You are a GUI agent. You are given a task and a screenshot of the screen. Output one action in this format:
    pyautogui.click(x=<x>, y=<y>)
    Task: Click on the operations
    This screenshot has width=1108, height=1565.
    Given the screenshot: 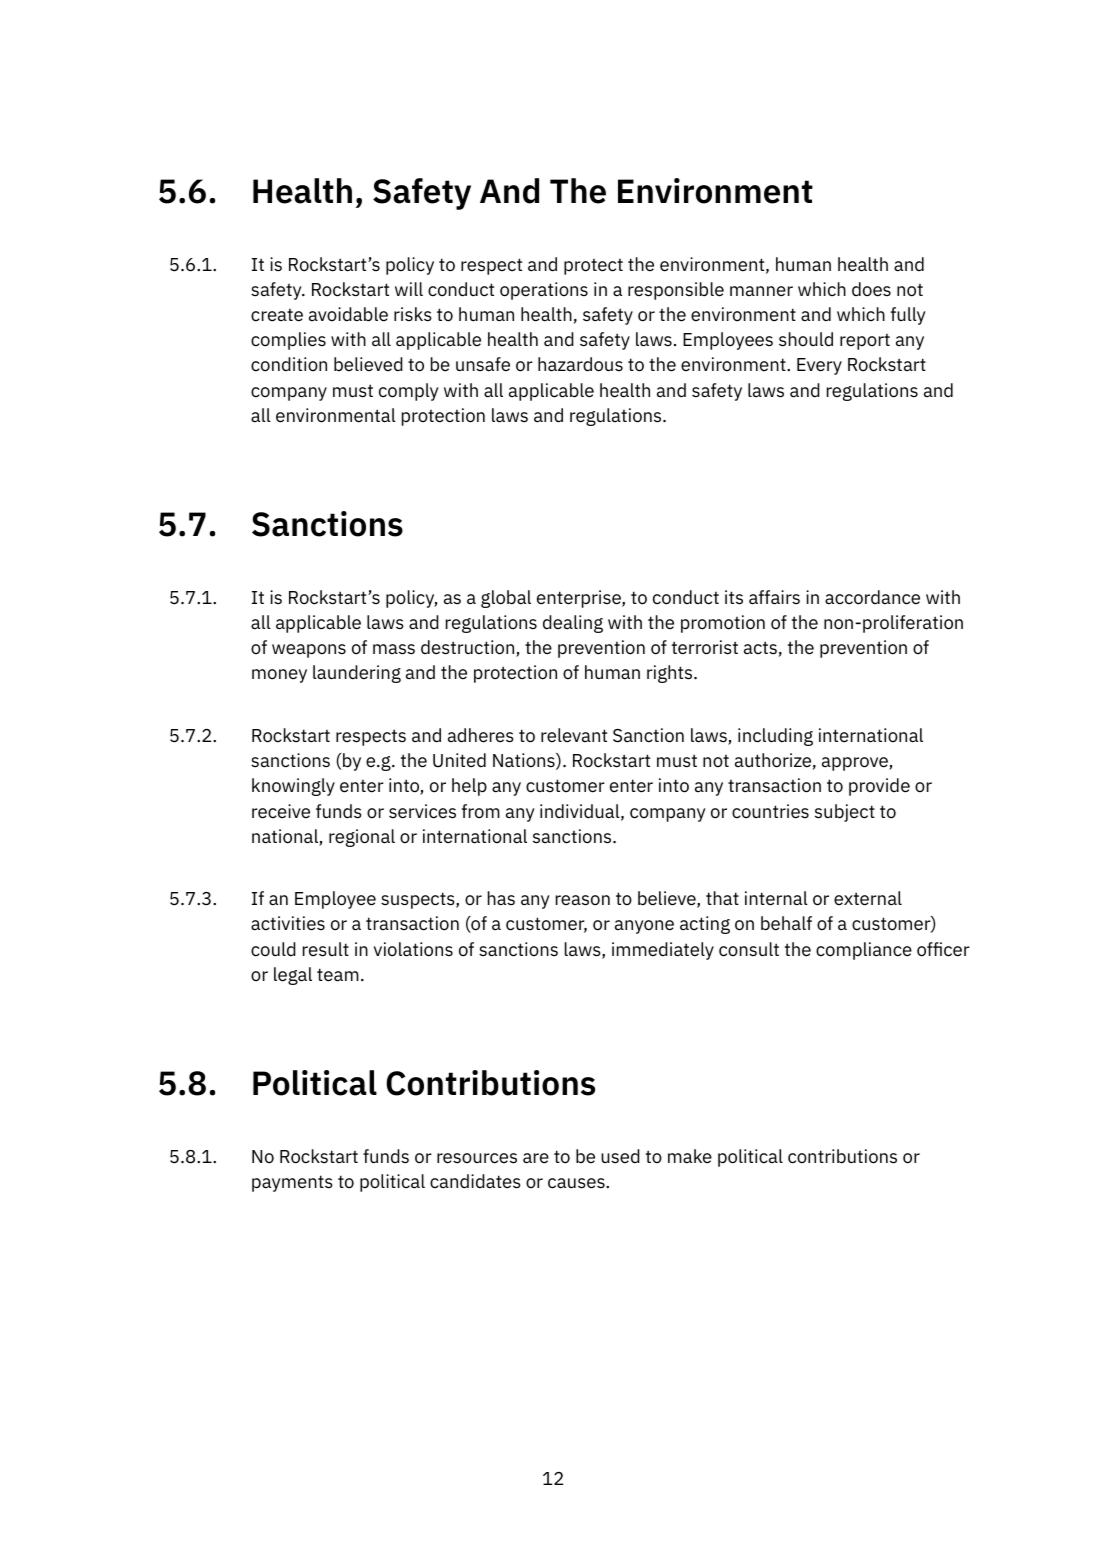 What is the action you would take?
    pyautogui.click(x=544, y=291)
